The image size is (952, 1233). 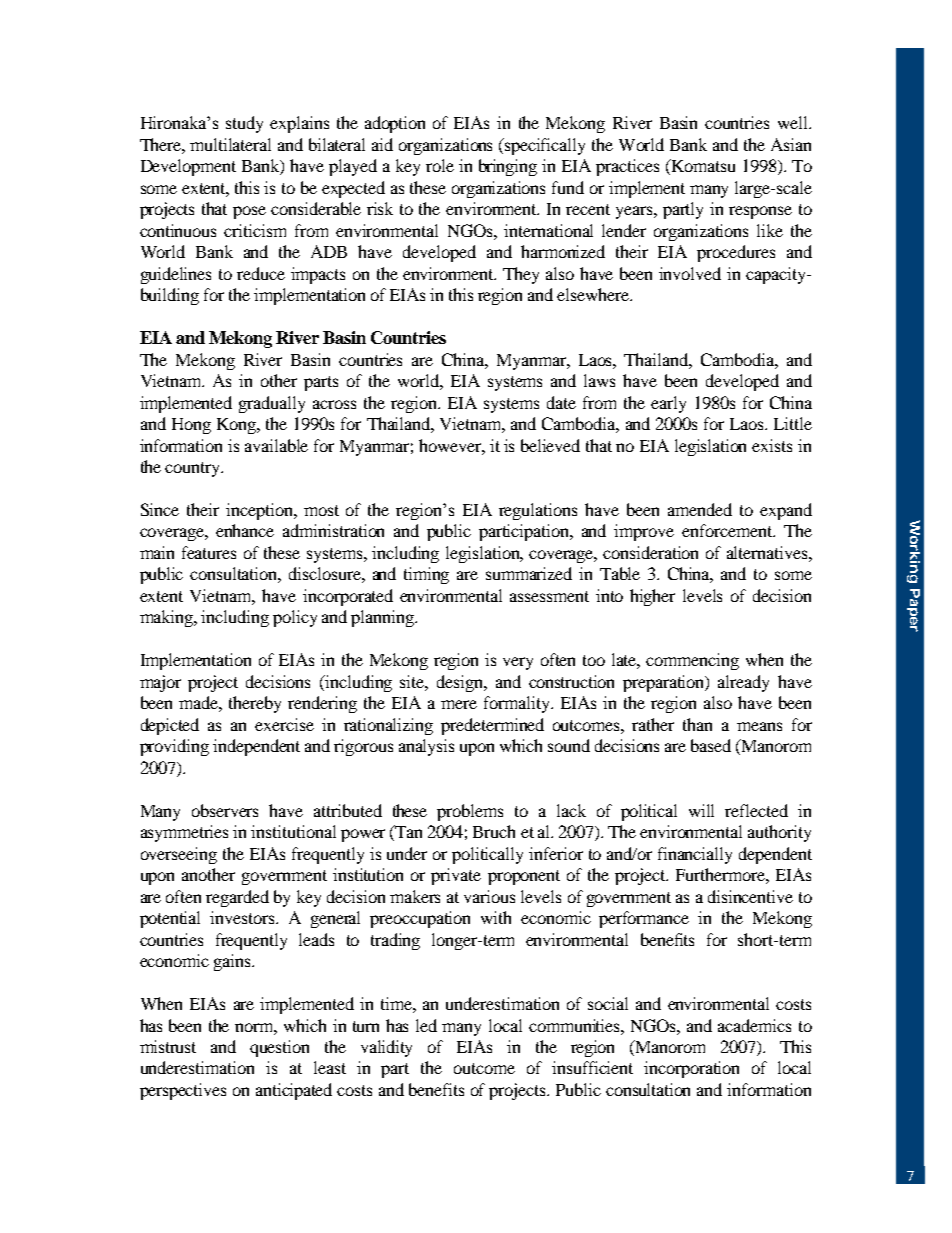 I want to click on policy, so click(x=295, y=618).
